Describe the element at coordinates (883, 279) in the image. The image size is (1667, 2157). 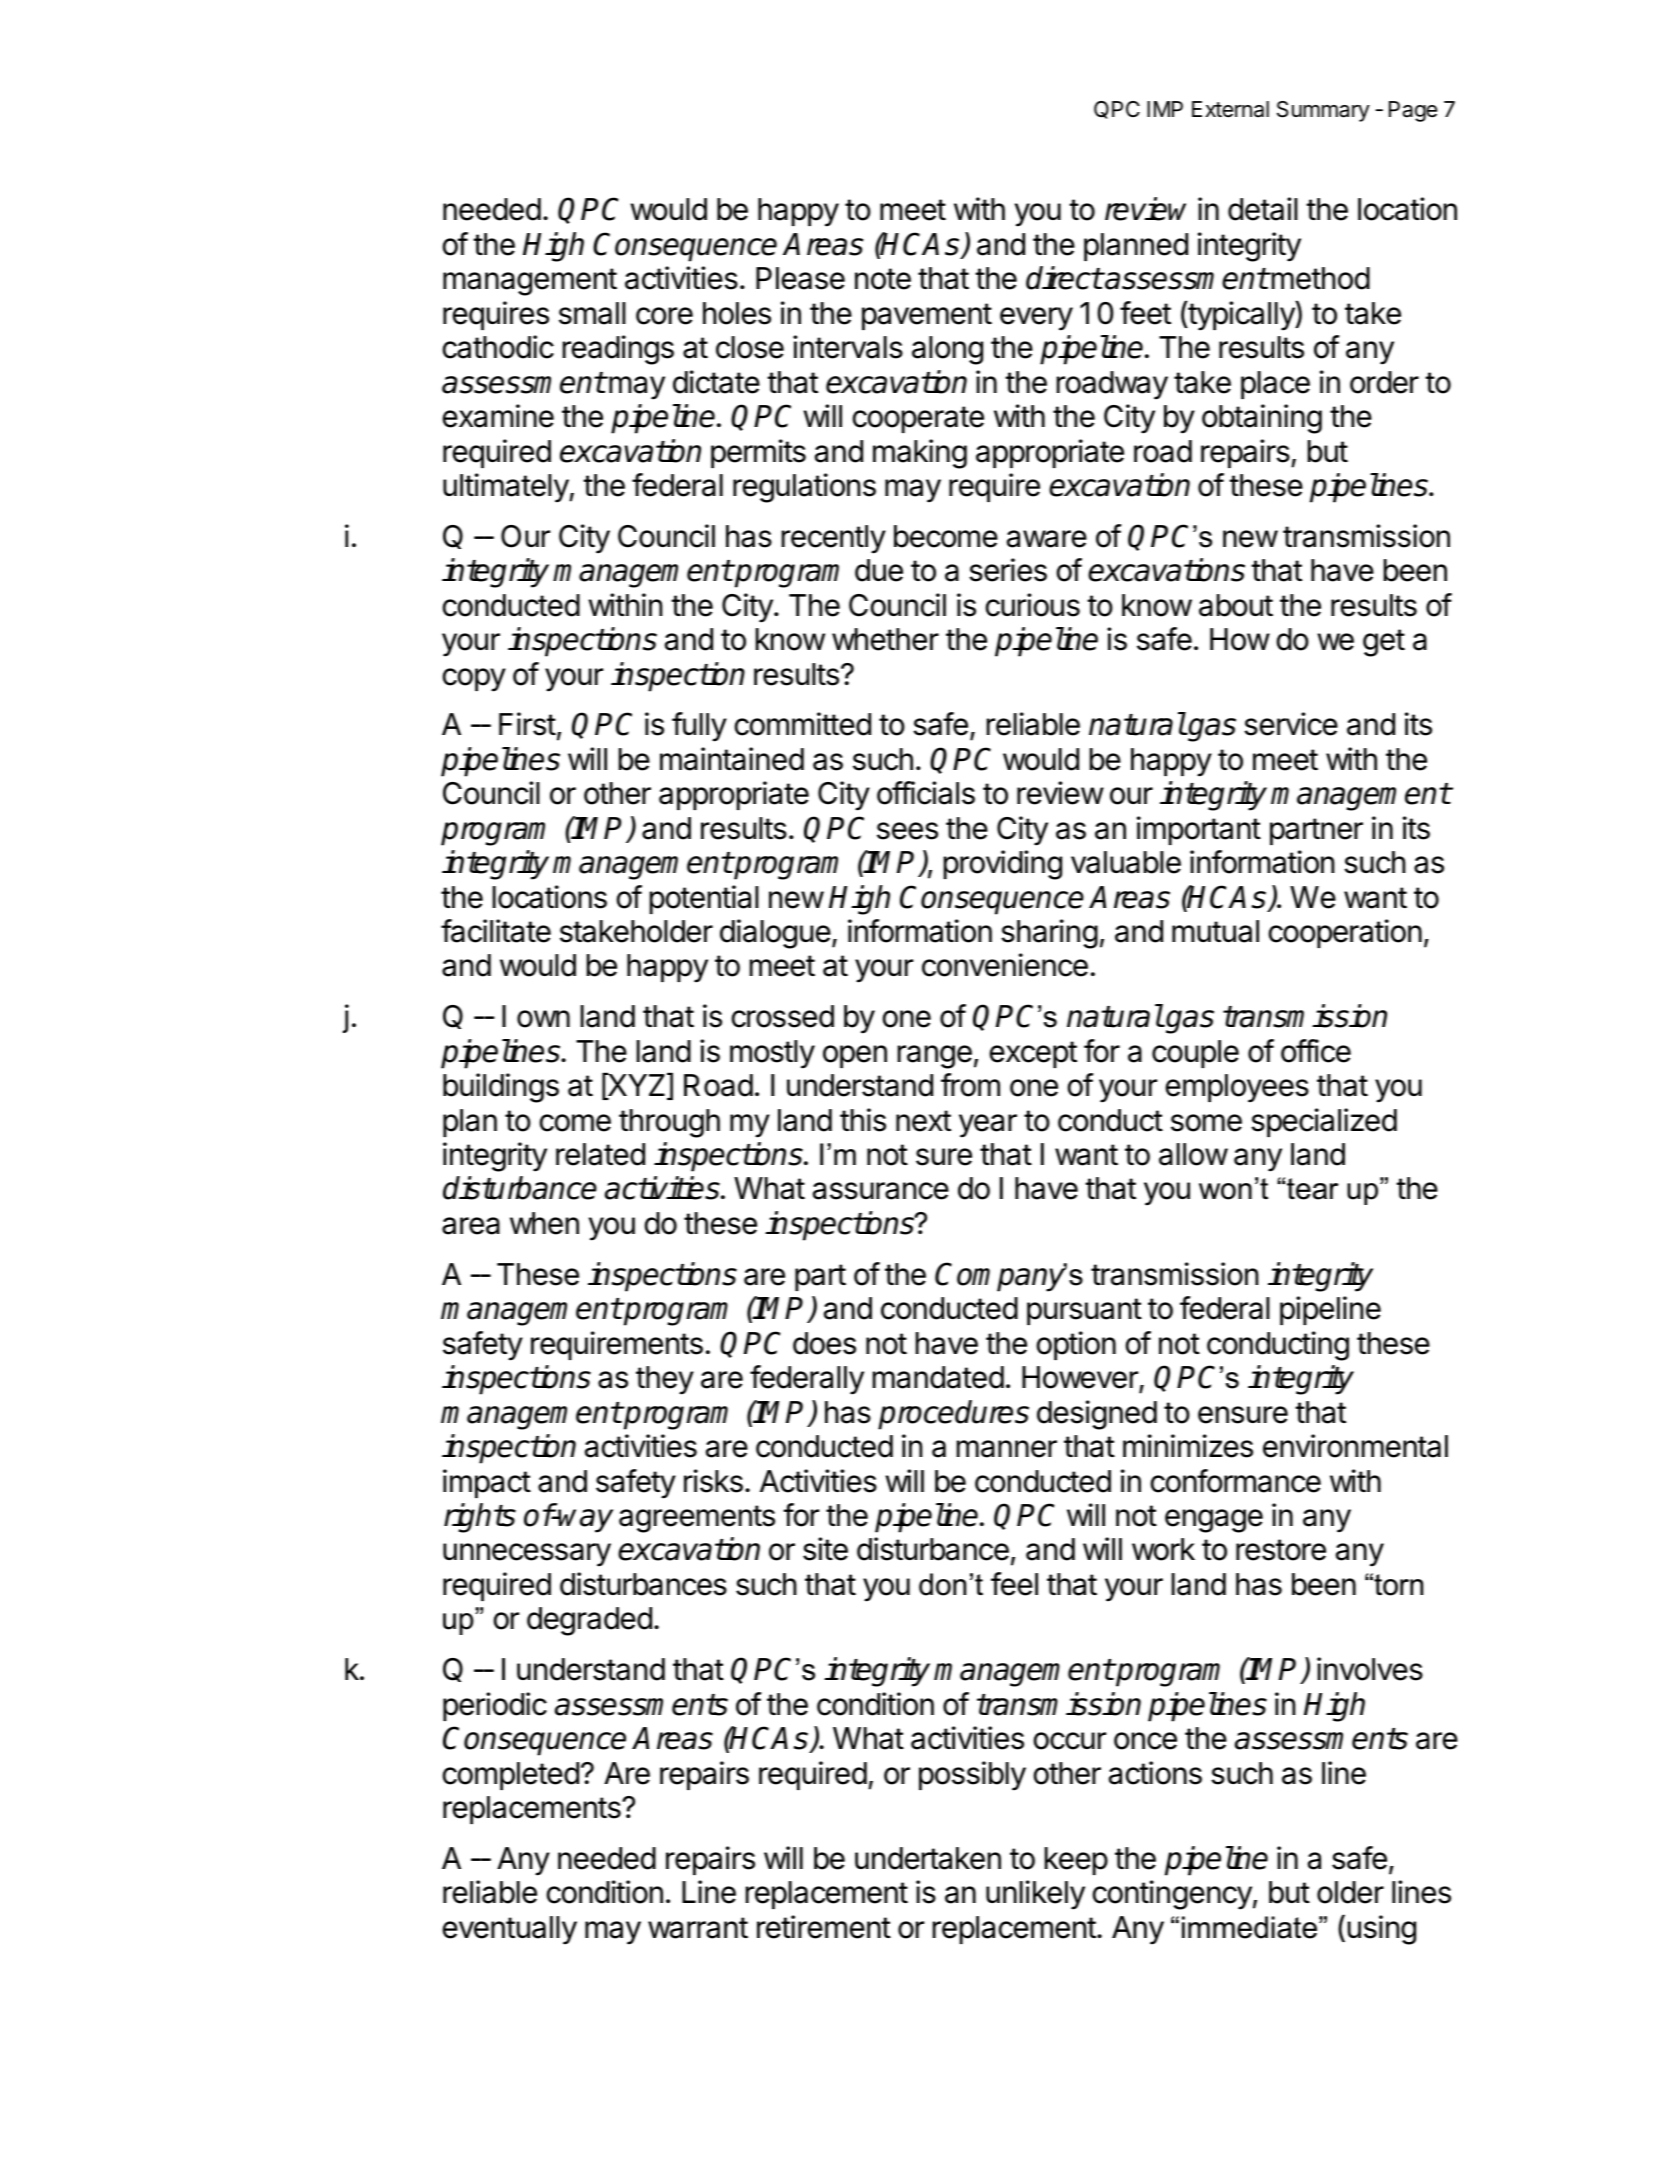
I see `note` at that location.
